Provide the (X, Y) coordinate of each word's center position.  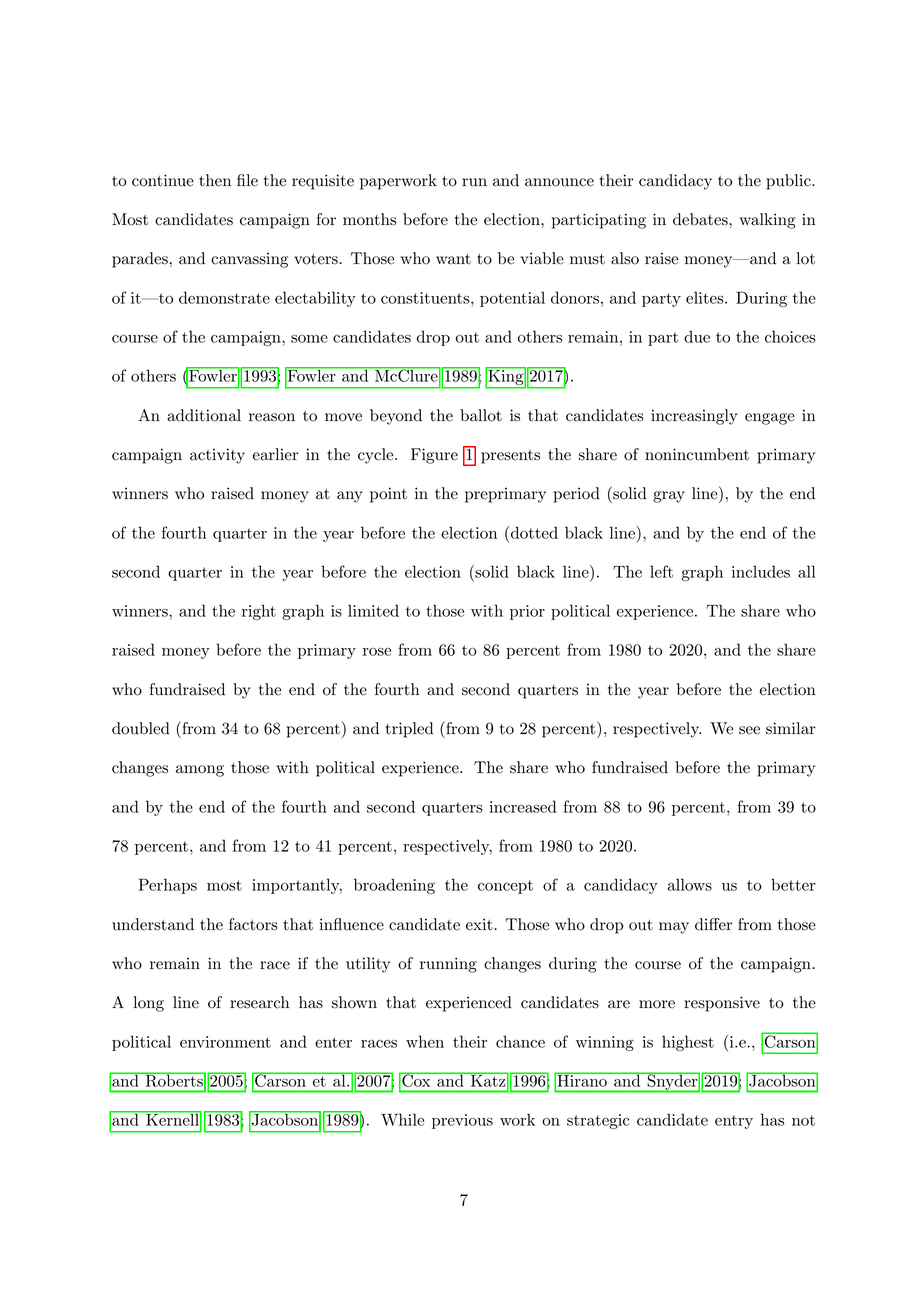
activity (217, 456)
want (453, 259)
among (200, 771)
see (749, 730)
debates (701, 219)
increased (523, 806)
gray (669, 497)
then (215, 180)
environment (225, 1042)
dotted (533, 532)
